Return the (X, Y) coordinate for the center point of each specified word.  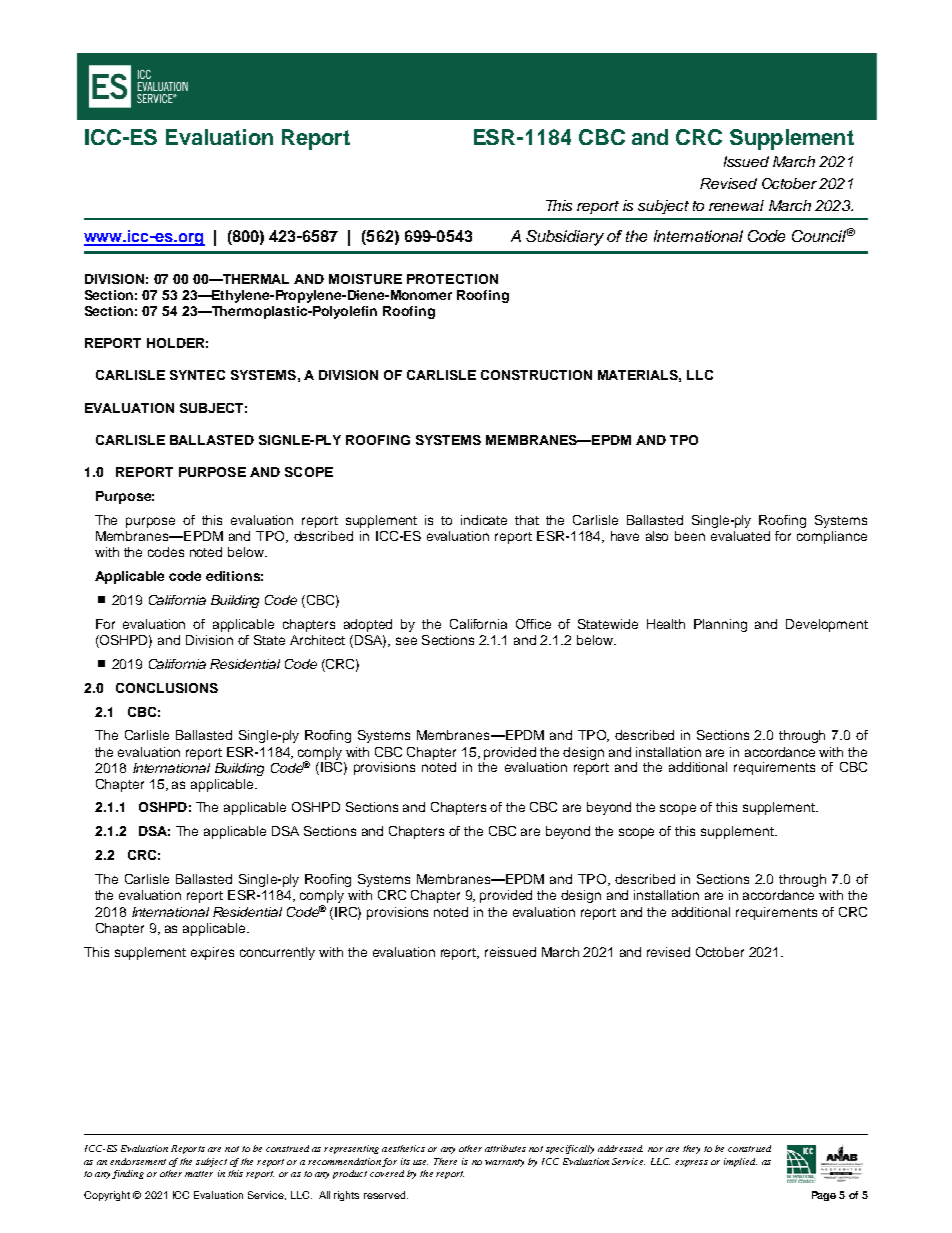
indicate (484, 520)
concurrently (277, 953)
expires (212, 953)
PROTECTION (452, 279)
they (691, 1149)
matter (199, 1174)
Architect (317, 640)
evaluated (740, 536)
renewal (736, 205)
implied (740, 1162)
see (406, 641)
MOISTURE (365, 279)
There (445, 1161)
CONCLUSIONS (167, 688)
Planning (720, 625)
